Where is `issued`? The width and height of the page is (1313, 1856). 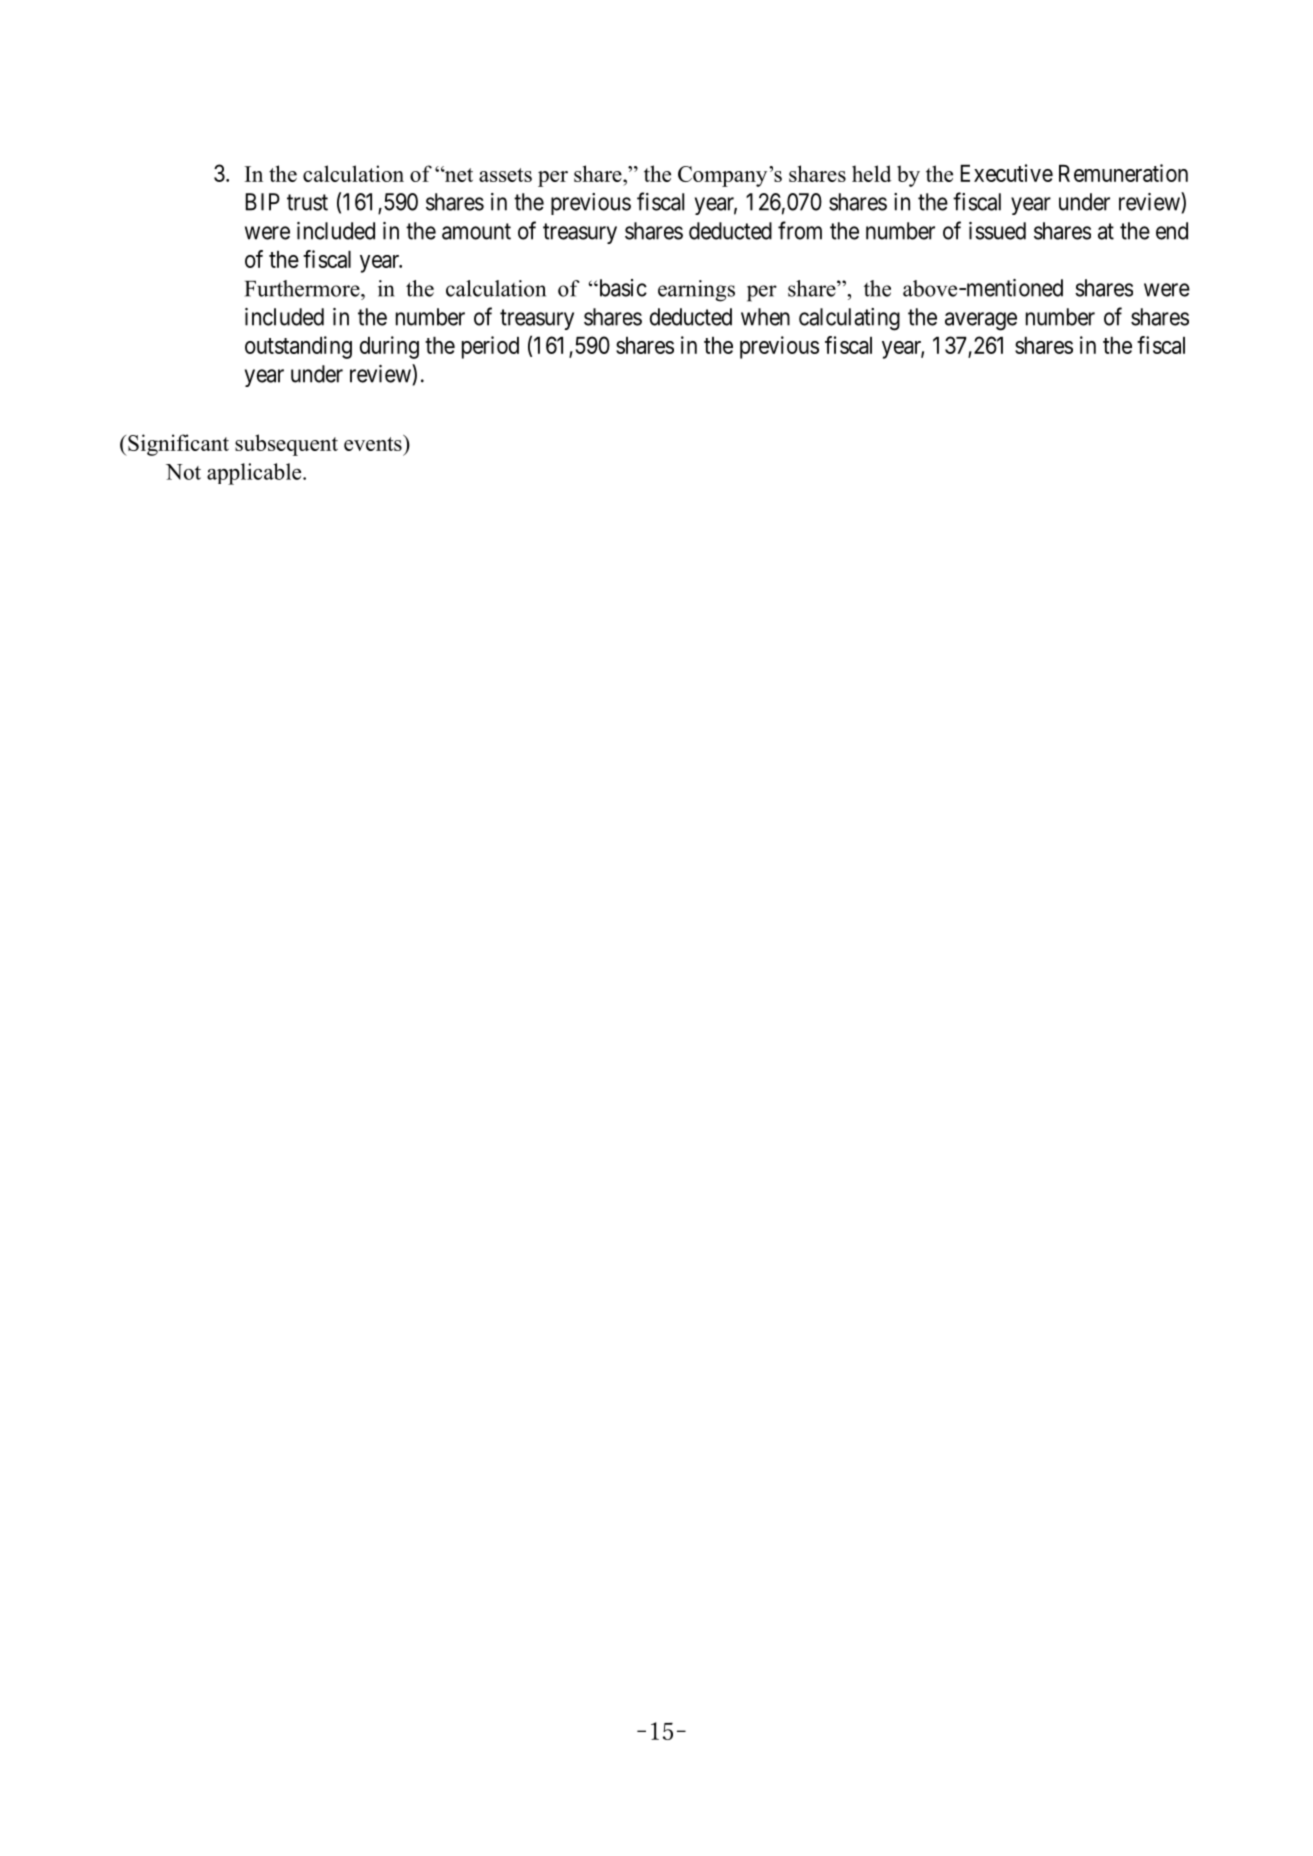 issued is located at coordinates (997, 231).
